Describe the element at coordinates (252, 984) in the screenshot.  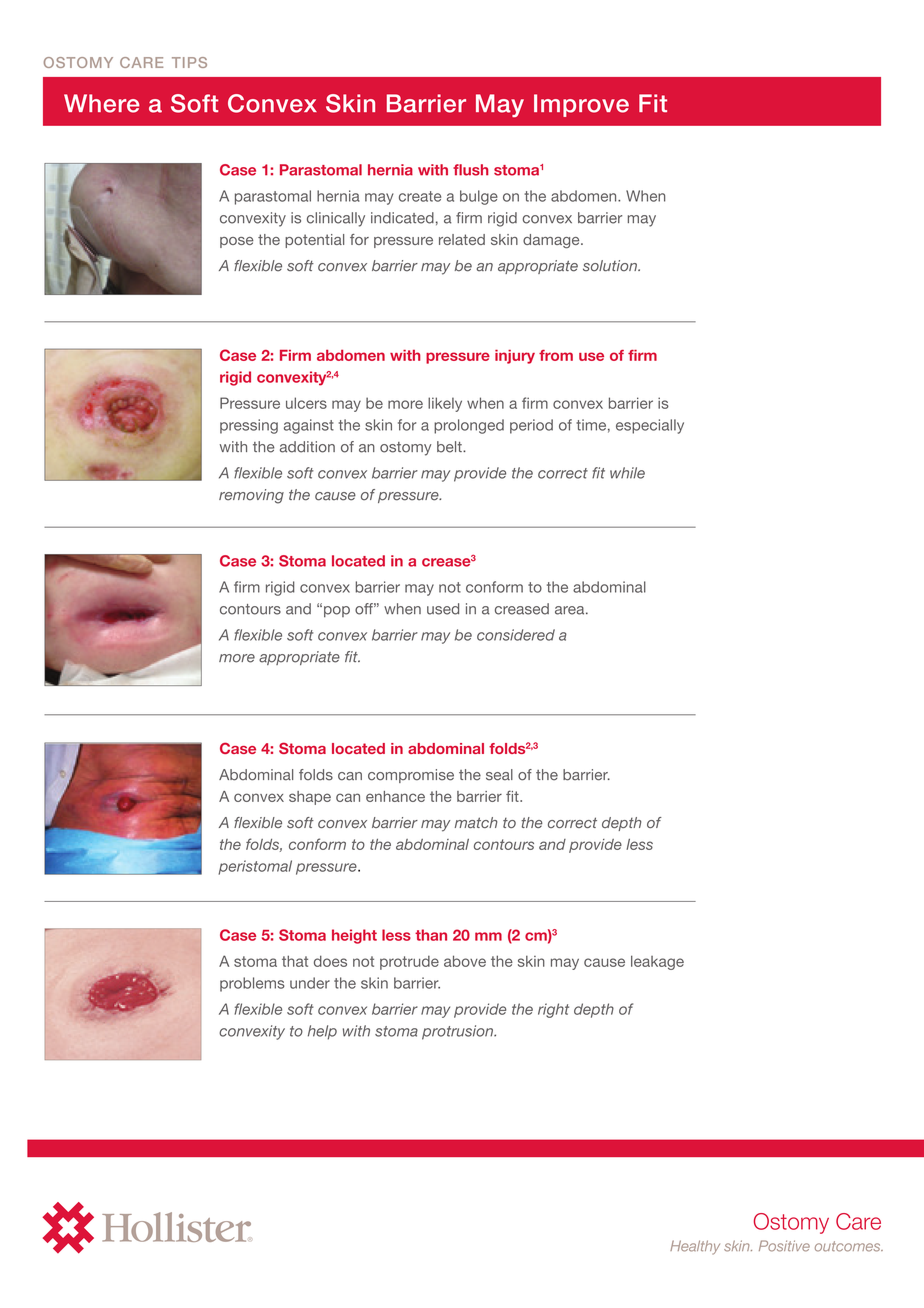
I see `problems` at that location.
